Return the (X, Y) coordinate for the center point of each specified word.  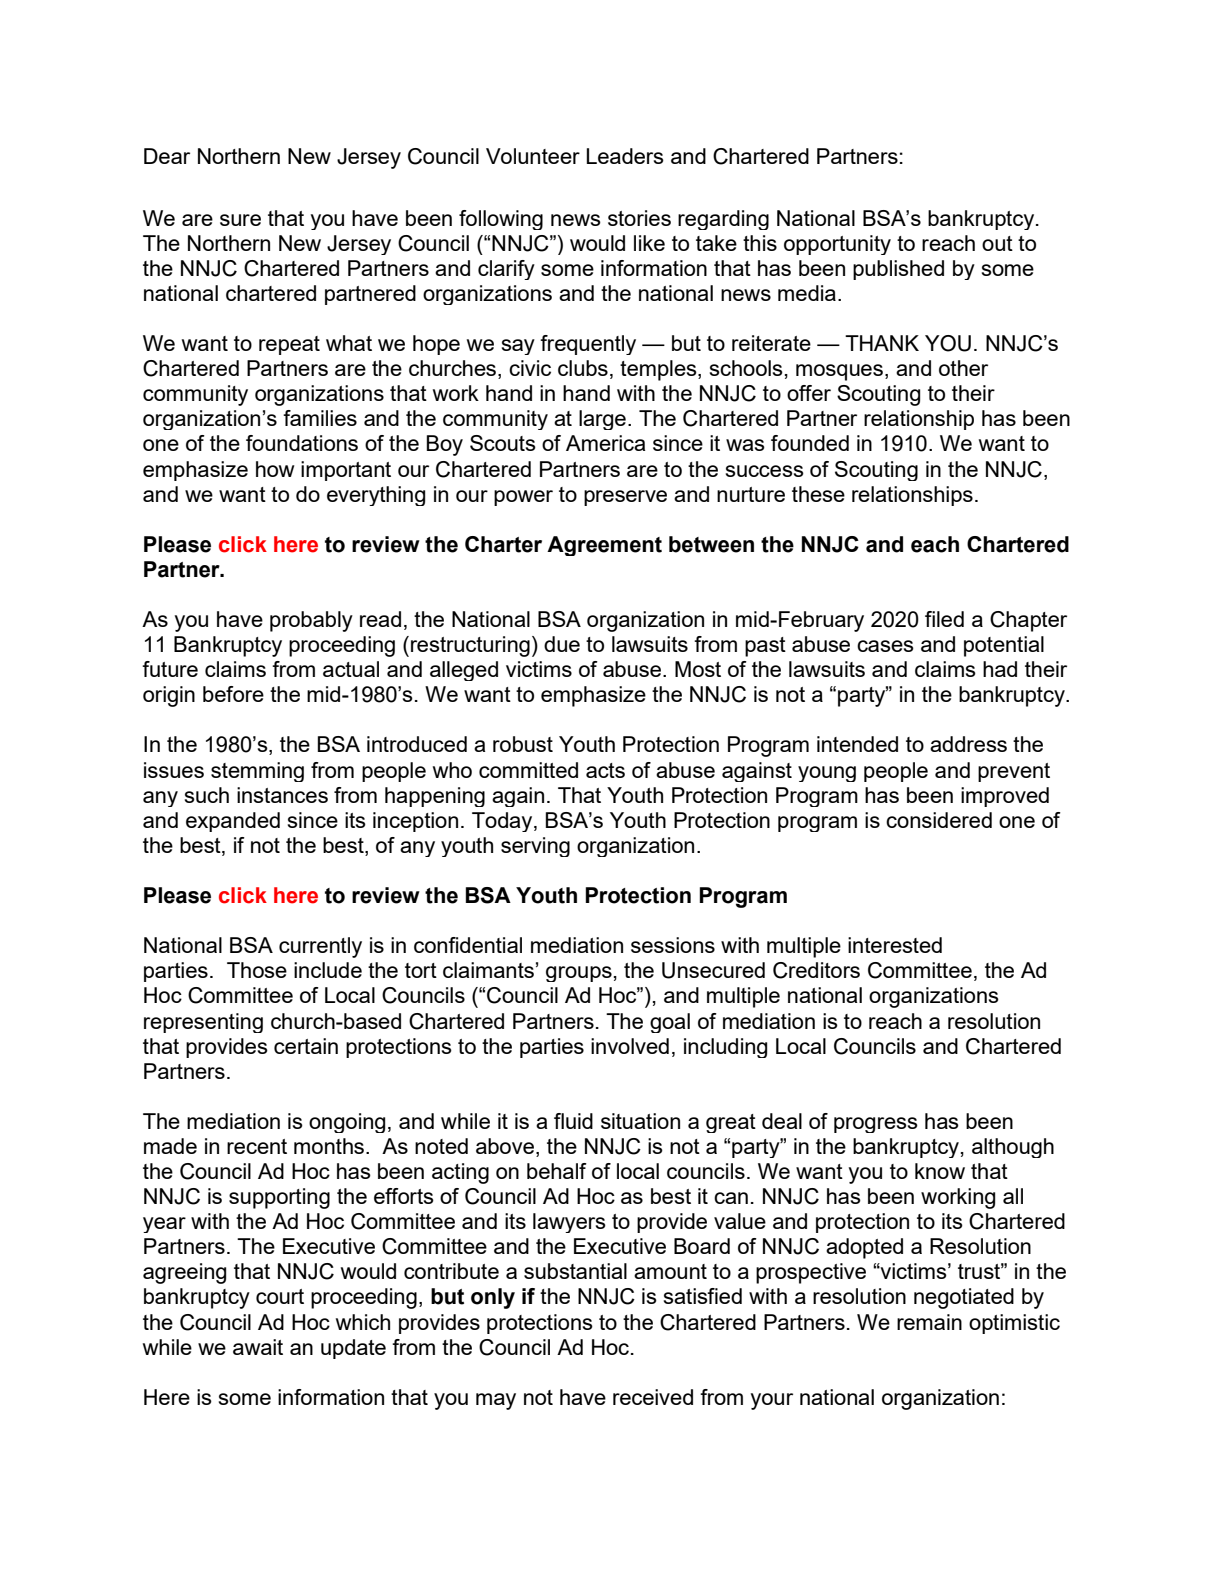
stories (639, 218)
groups (579, 974)
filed (944, 619)
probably (311, 621)
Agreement (604, 546)
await (258, 1347)
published (898, 270)
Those (257, 970)
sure (240, 220)
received (653, 1397)
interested (895, 945)
